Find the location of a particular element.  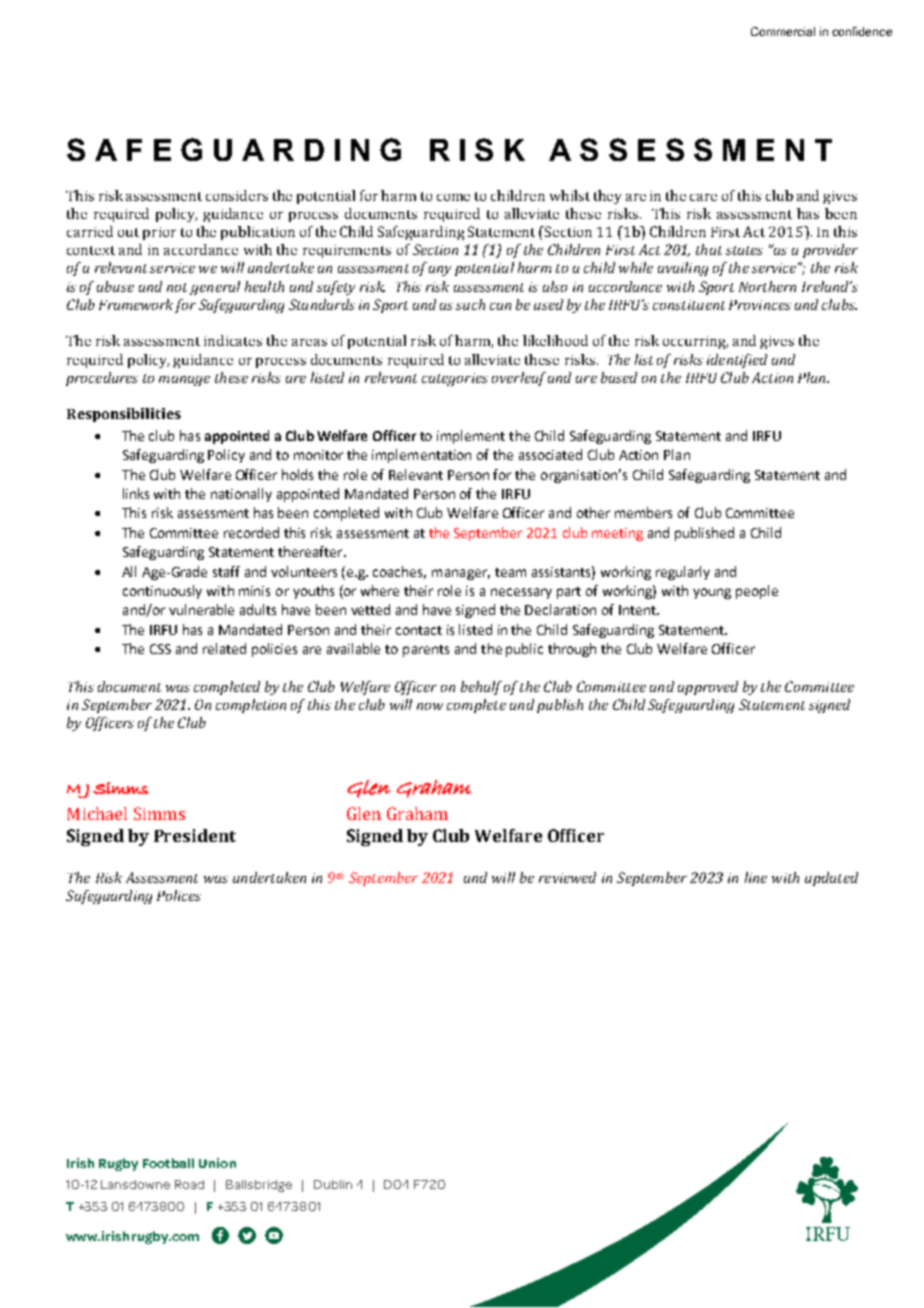

Dublin is located at coordinates (333, 1184).
